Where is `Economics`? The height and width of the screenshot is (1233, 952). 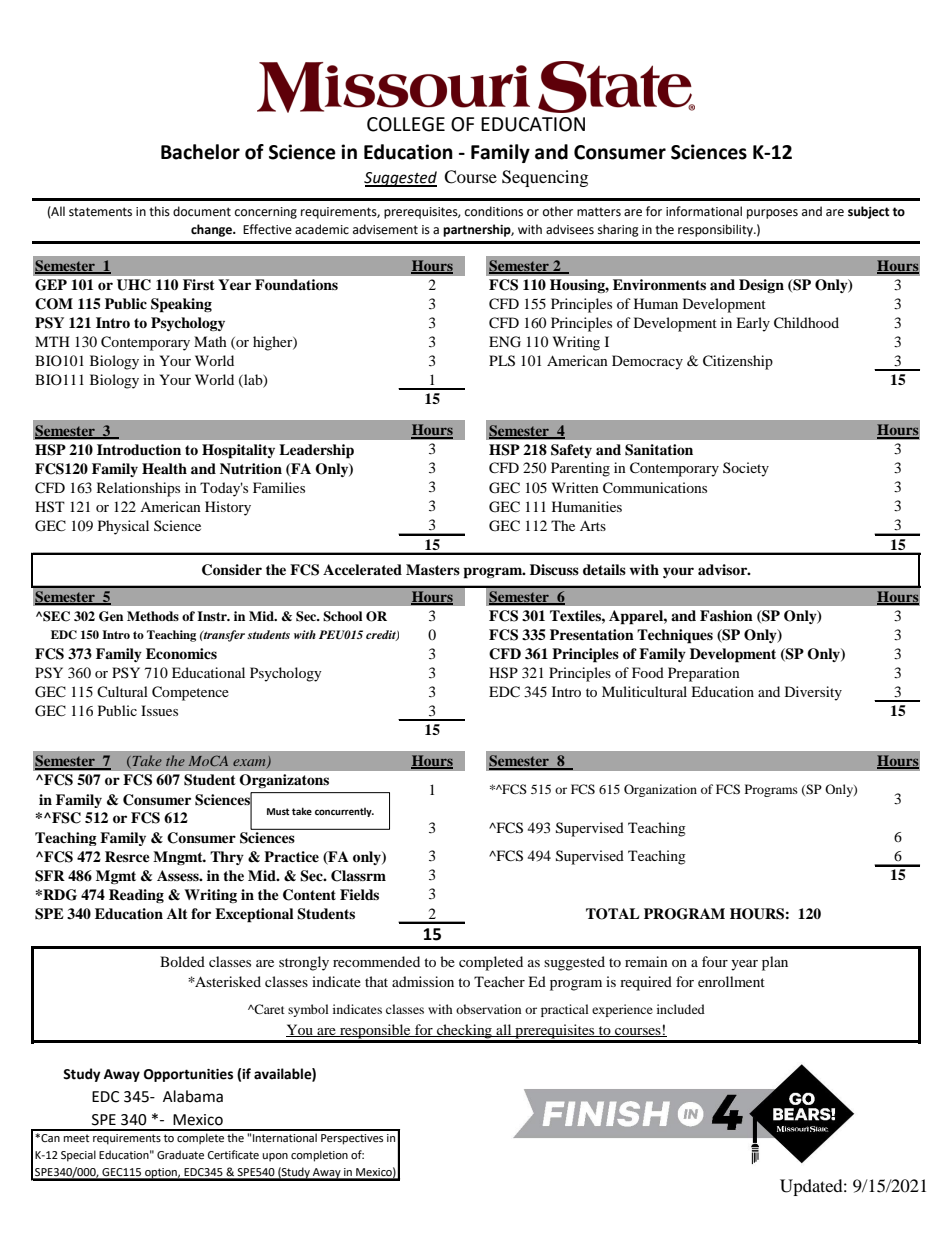
Economics is located at coordinates (181, 653).
